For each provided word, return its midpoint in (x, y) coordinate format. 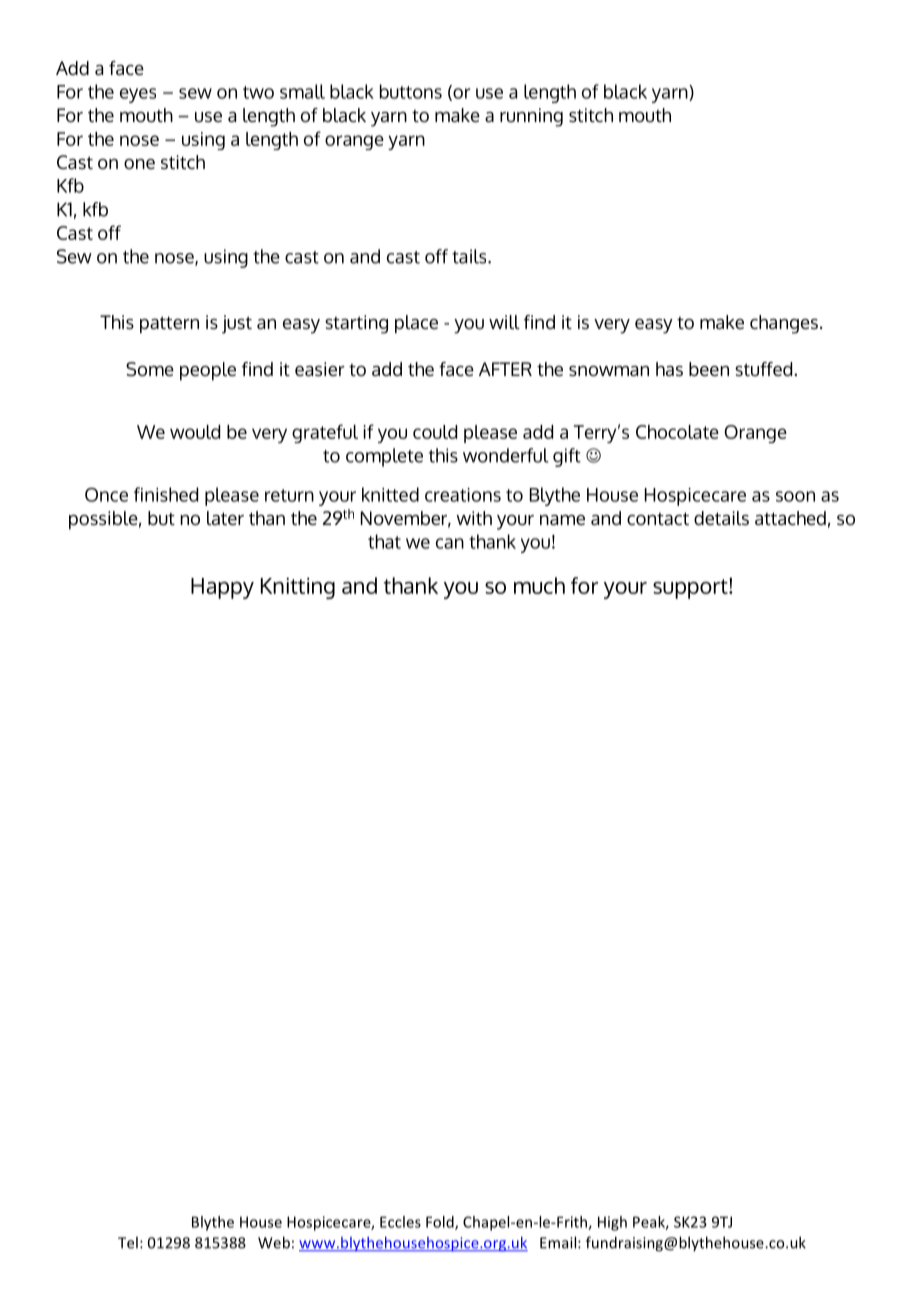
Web (274, 1242)
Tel (128, 1242)
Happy (222, 588)
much (539, 585)
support (691, 589)
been (709, 369)
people (208, 371)
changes (784, 324)
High (612, 1223)
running (531, 117)
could (435, 432)
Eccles (400, 1222)
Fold (441, 1223)
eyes (138, 95)
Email (559, 1242)
